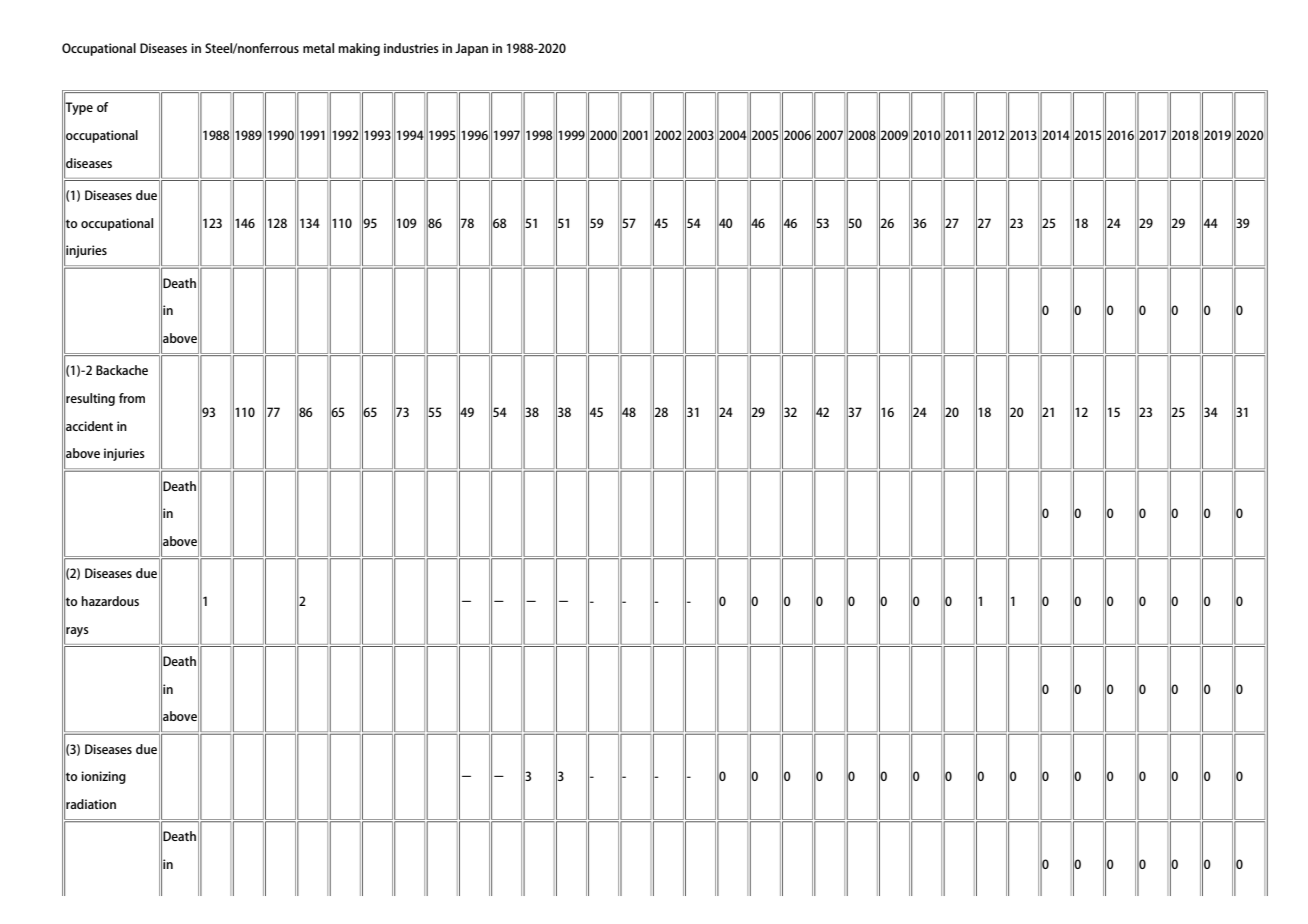 The image size is (1308, 924). What do you see at coordinates (103, 777) in the screenshot?
I see `ionizing` at bounding box center [103, 777].
